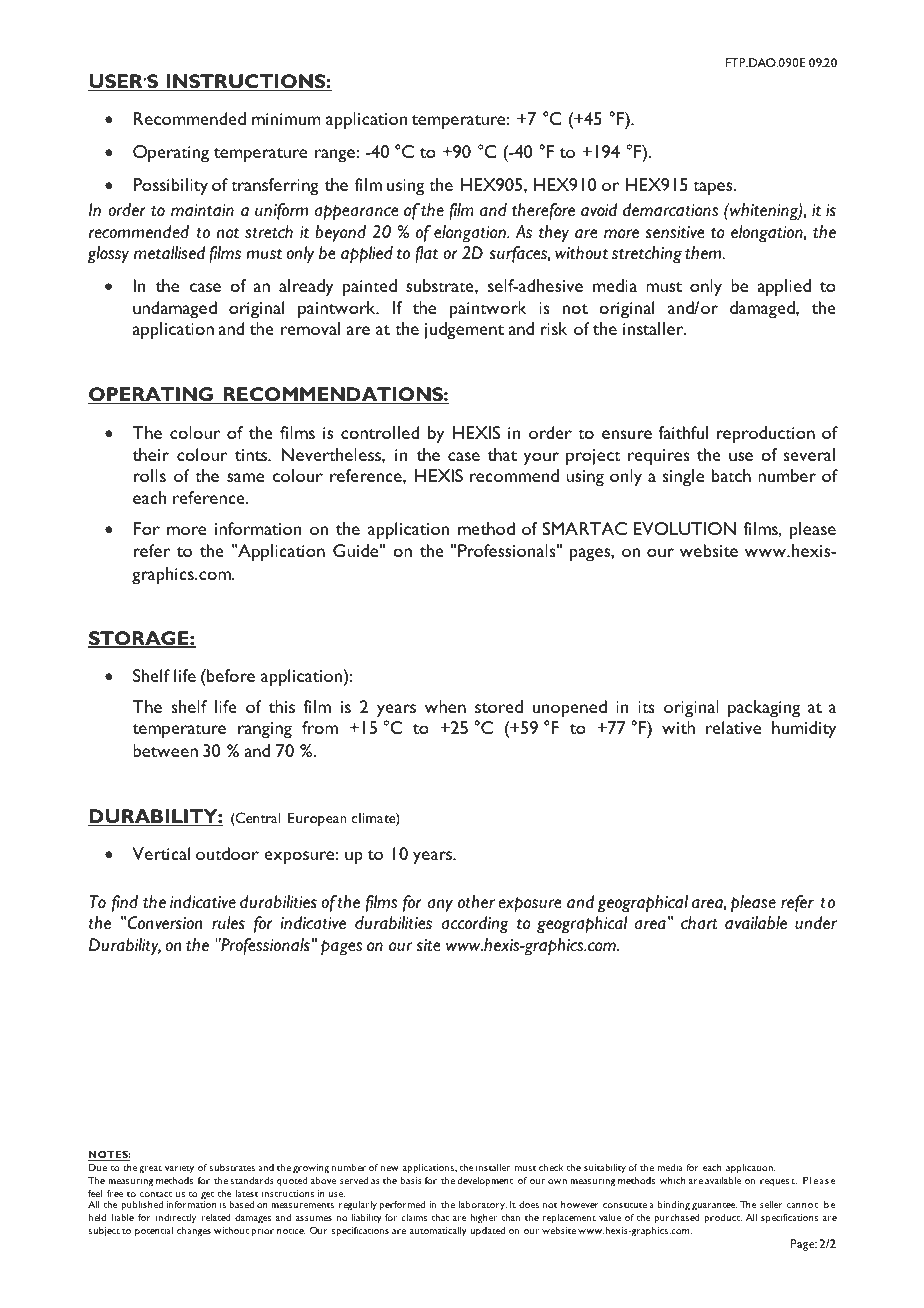  Describe the element at coordinates (699, 923) in the screenshot. I see `chart` at that location.
